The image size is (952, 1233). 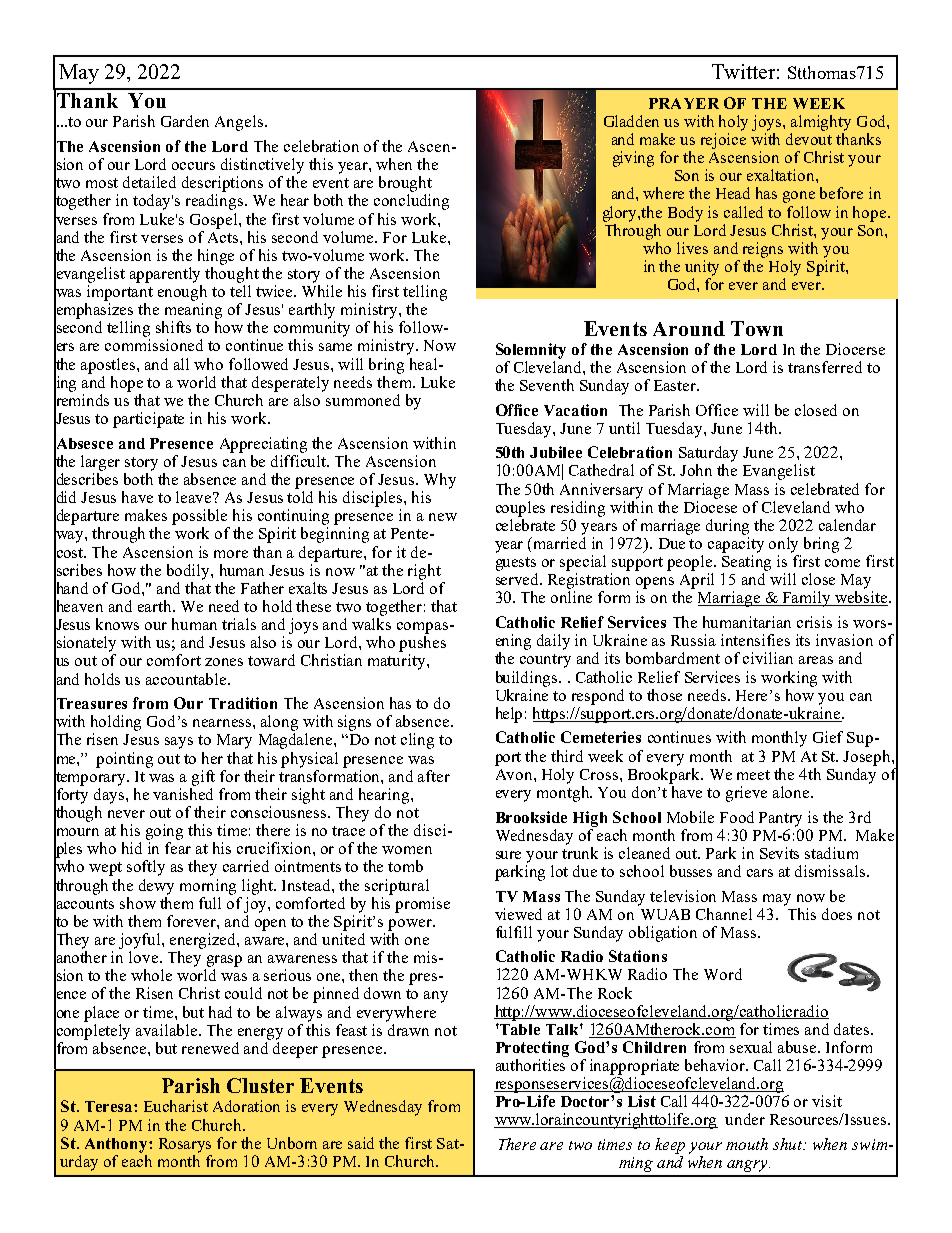 I want to click on Why, so click(x=440, y=481).
